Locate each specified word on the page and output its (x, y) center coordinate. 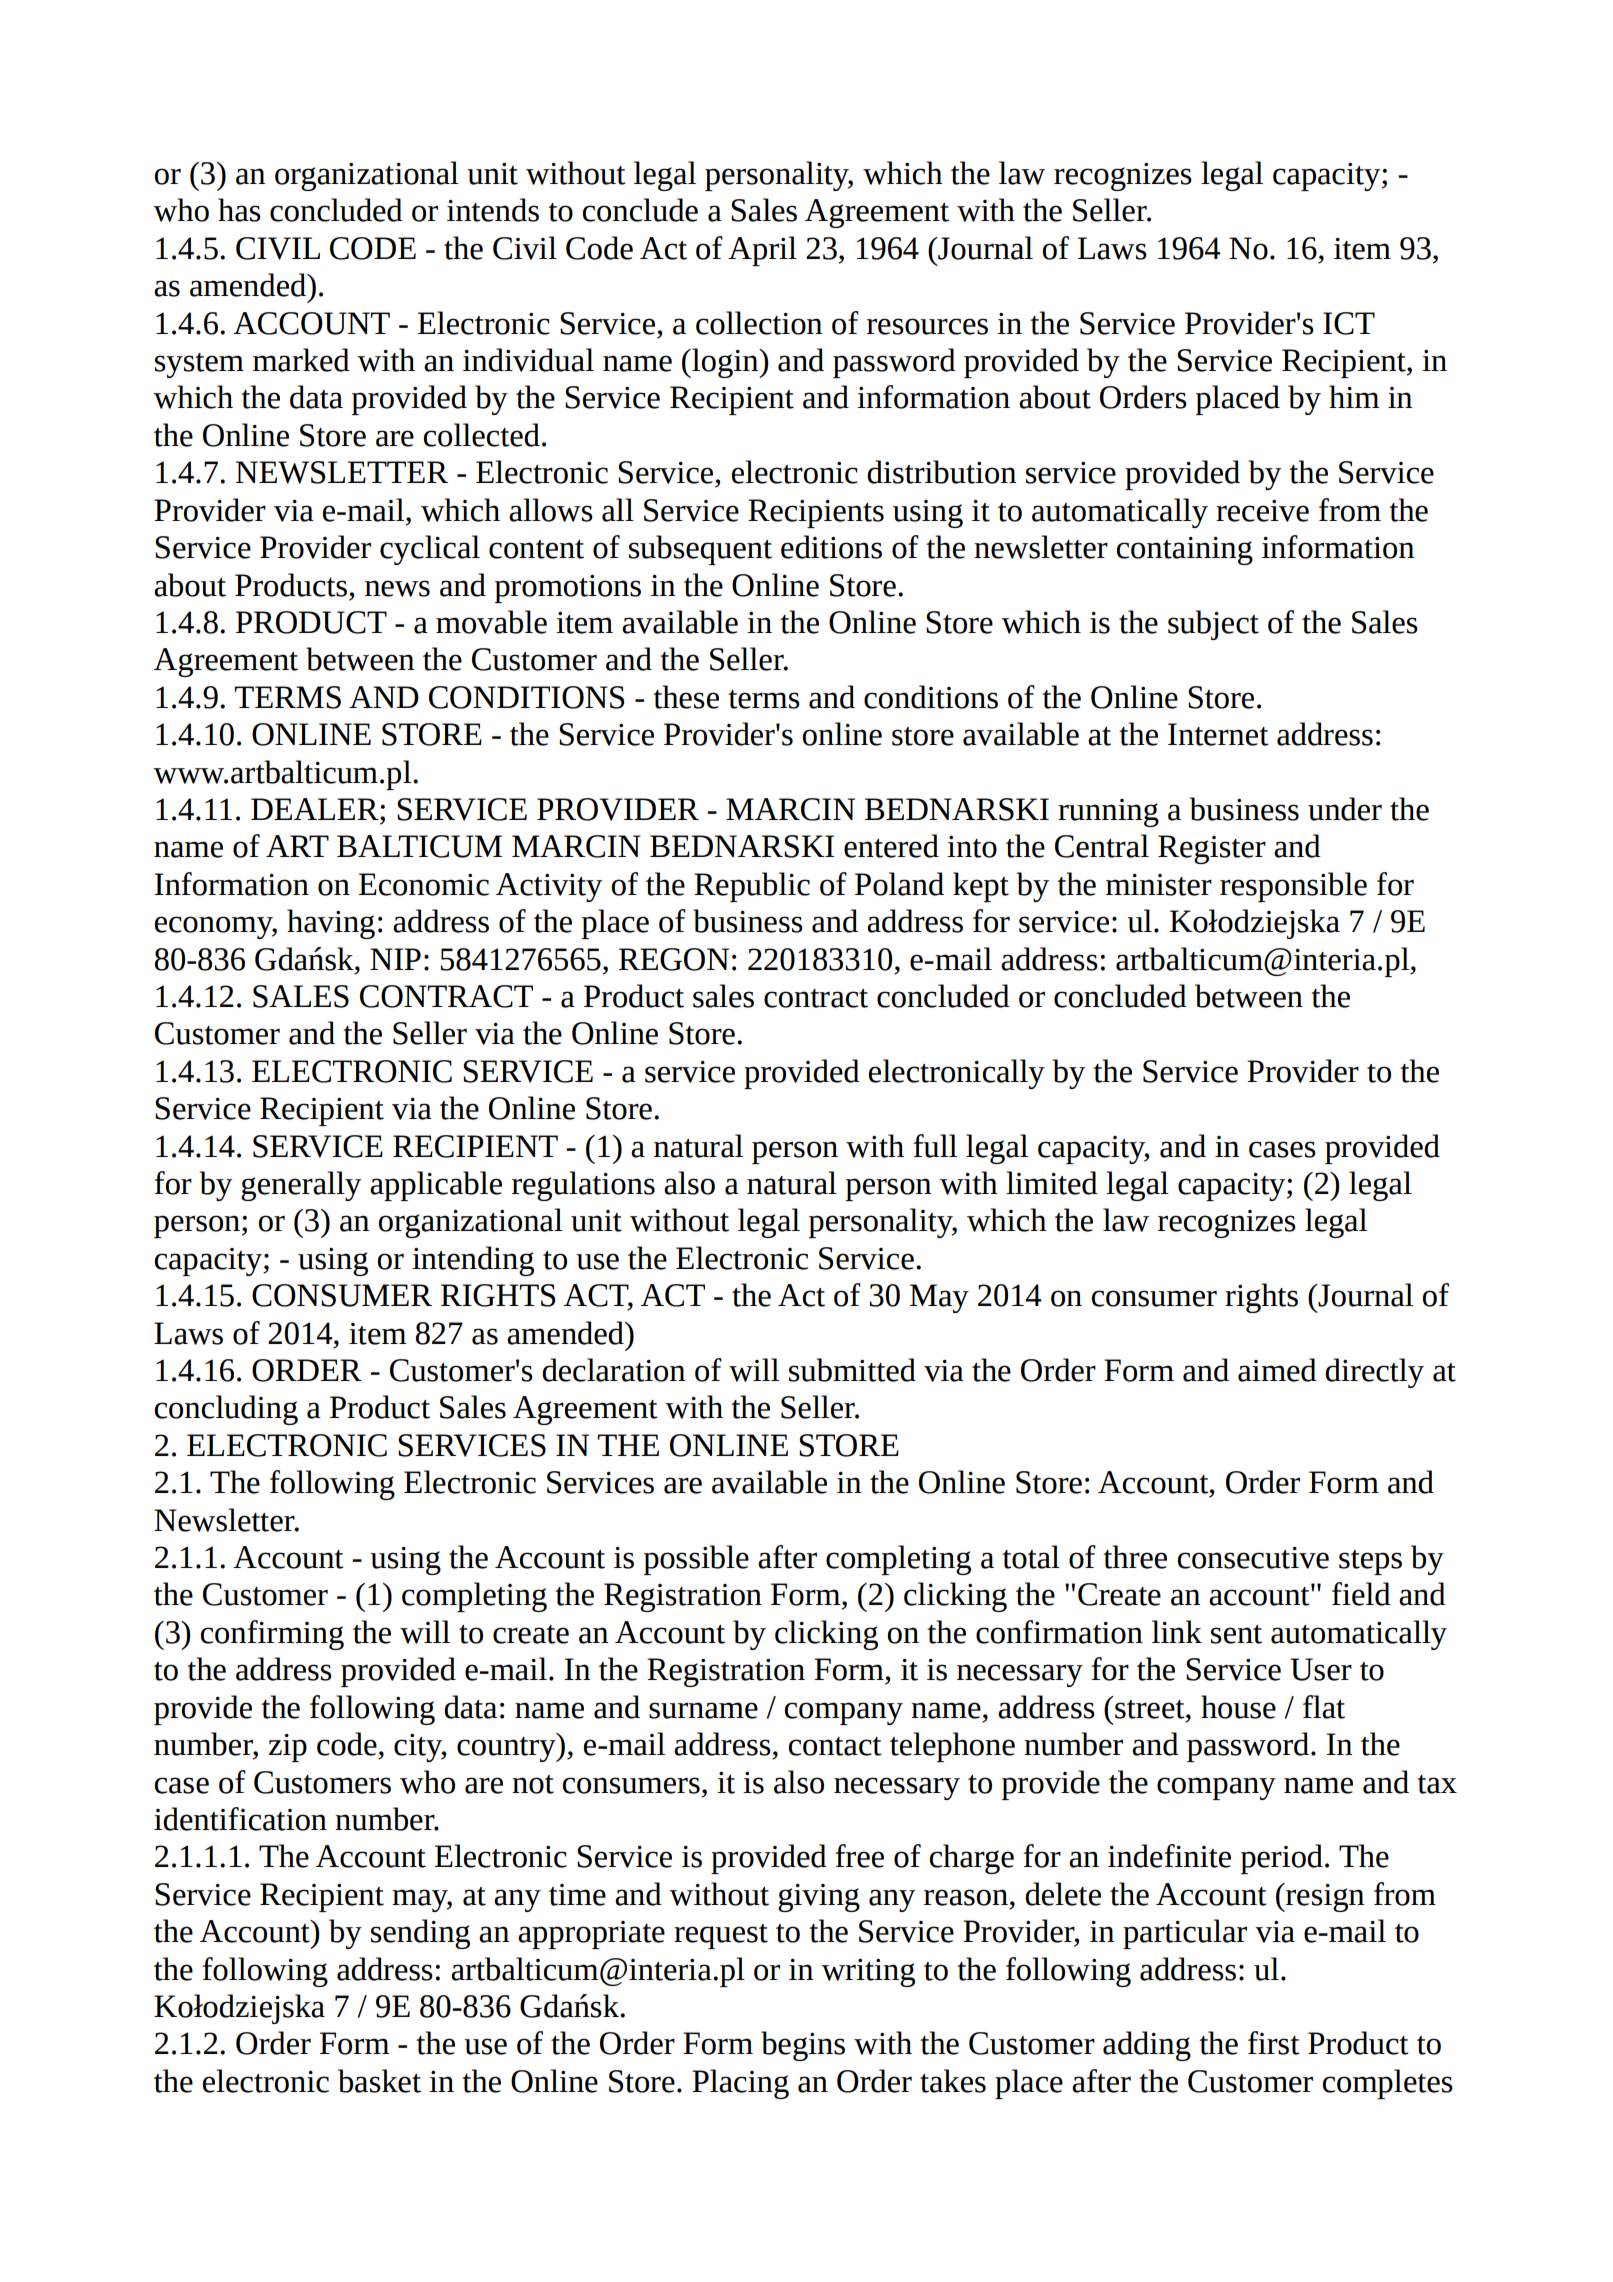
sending (420, 1934)
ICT (1349, 323)
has (239, 210)
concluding (226, 1410)
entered (891, 846)
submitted (852, 1370)
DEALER (316, 809)
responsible (1293, 887)
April (762, 251)
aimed (1277, 1370)
